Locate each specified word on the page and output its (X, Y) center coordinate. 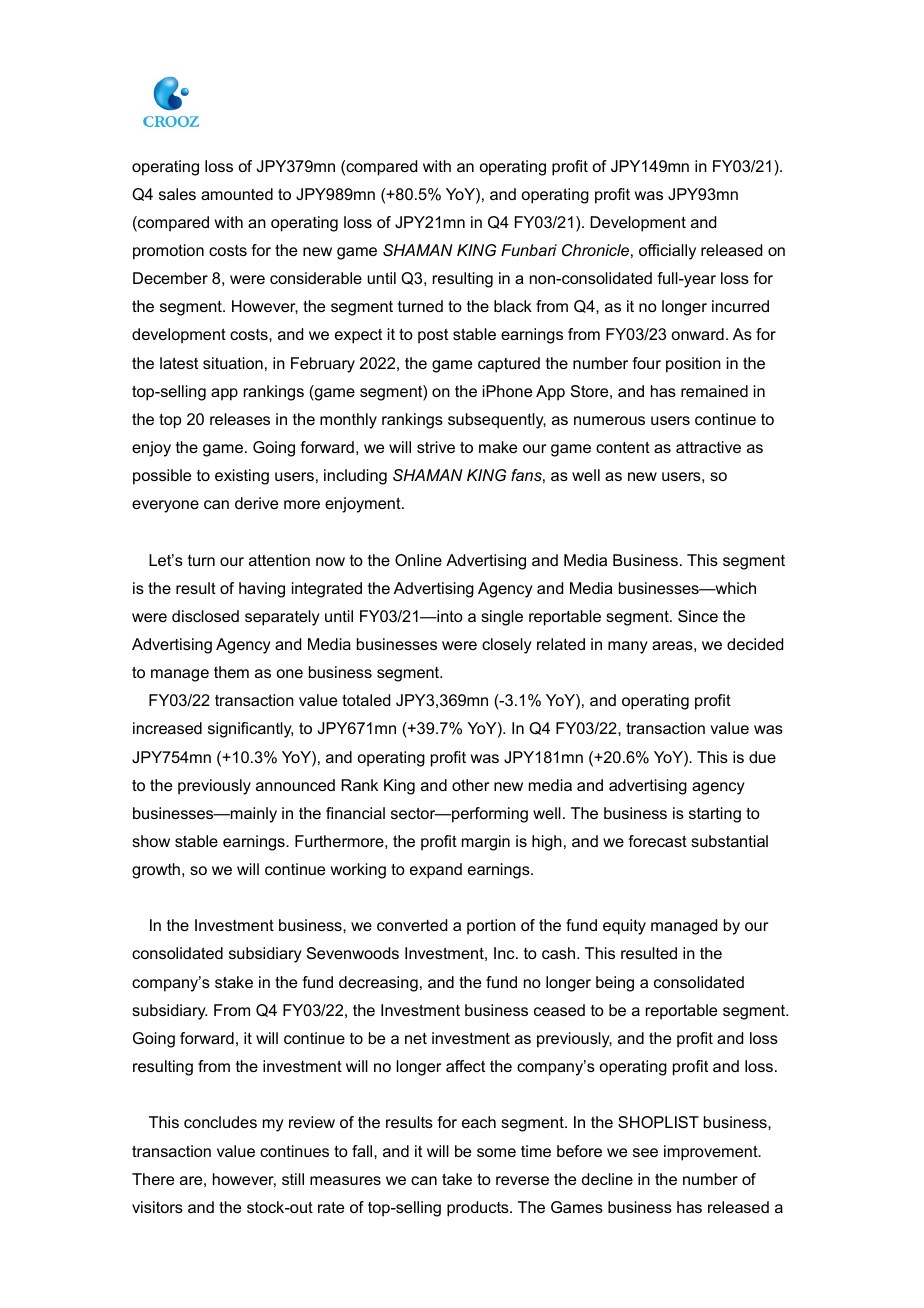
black (513, 306)
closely (507, 646)
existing (242, 477)
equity (624, 927)
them (231, 672)
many (628, 647)
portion (491, 927)
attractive (708, 447)
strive (436, 447)
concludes (220, 1122)
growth (156, 871)
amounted (237, 194)
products (479, 1209)
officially (667, 252)
